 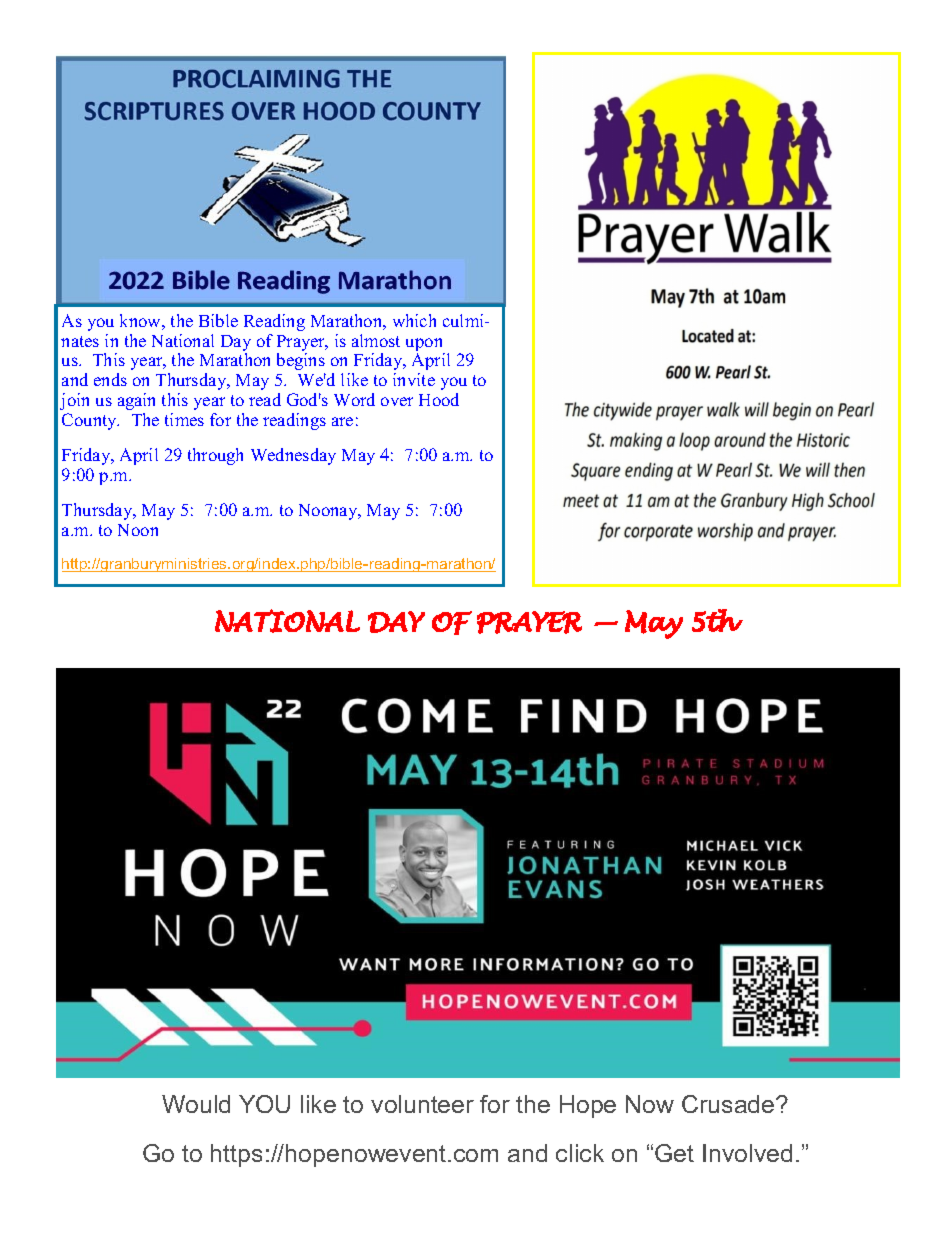 What do you see at coordinates (397, 401) in the document?
I see `over` at bounding box center [397, 401].
